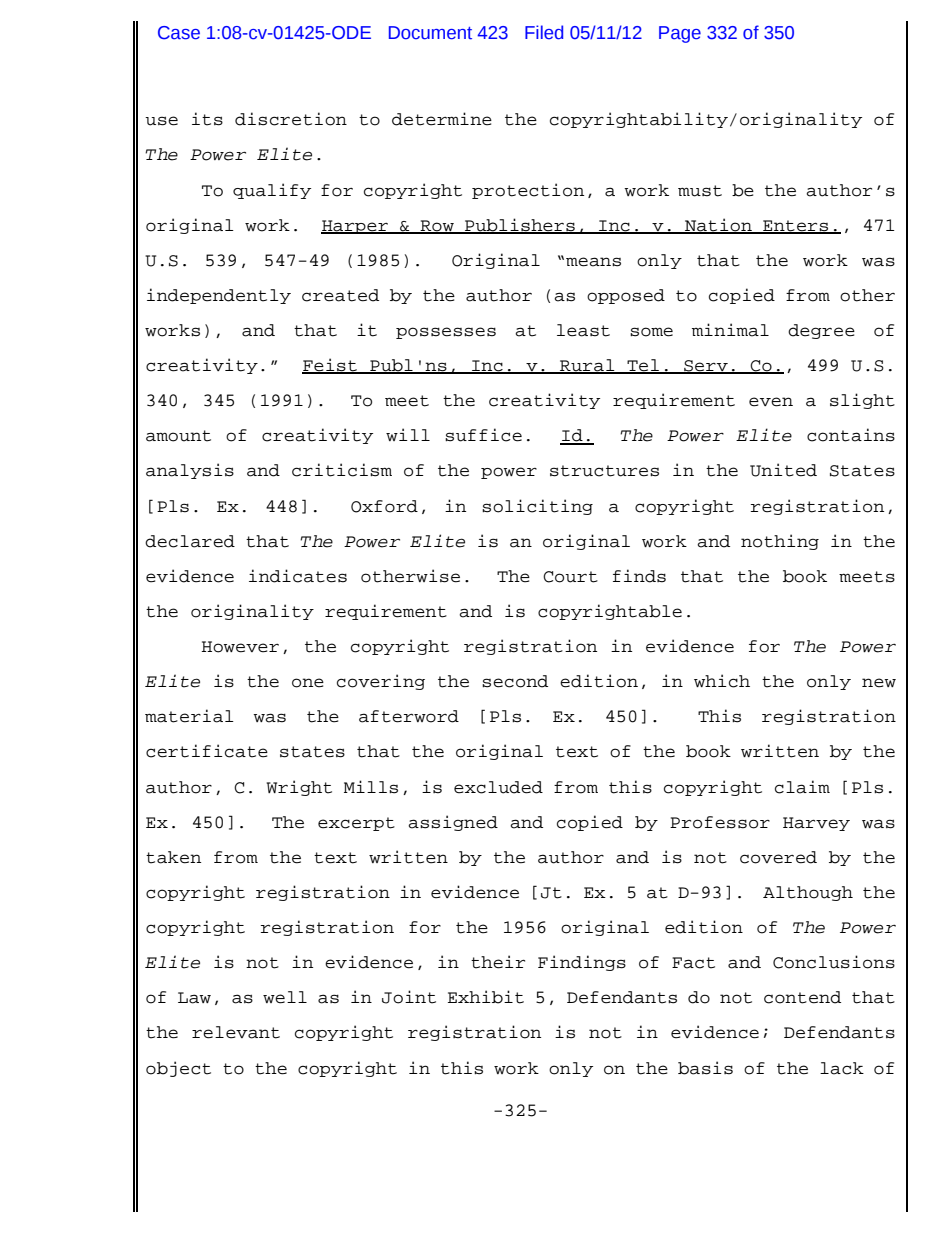 This image has width=952, height=1233. I want to click on Exhibit, so click(486, 997).
